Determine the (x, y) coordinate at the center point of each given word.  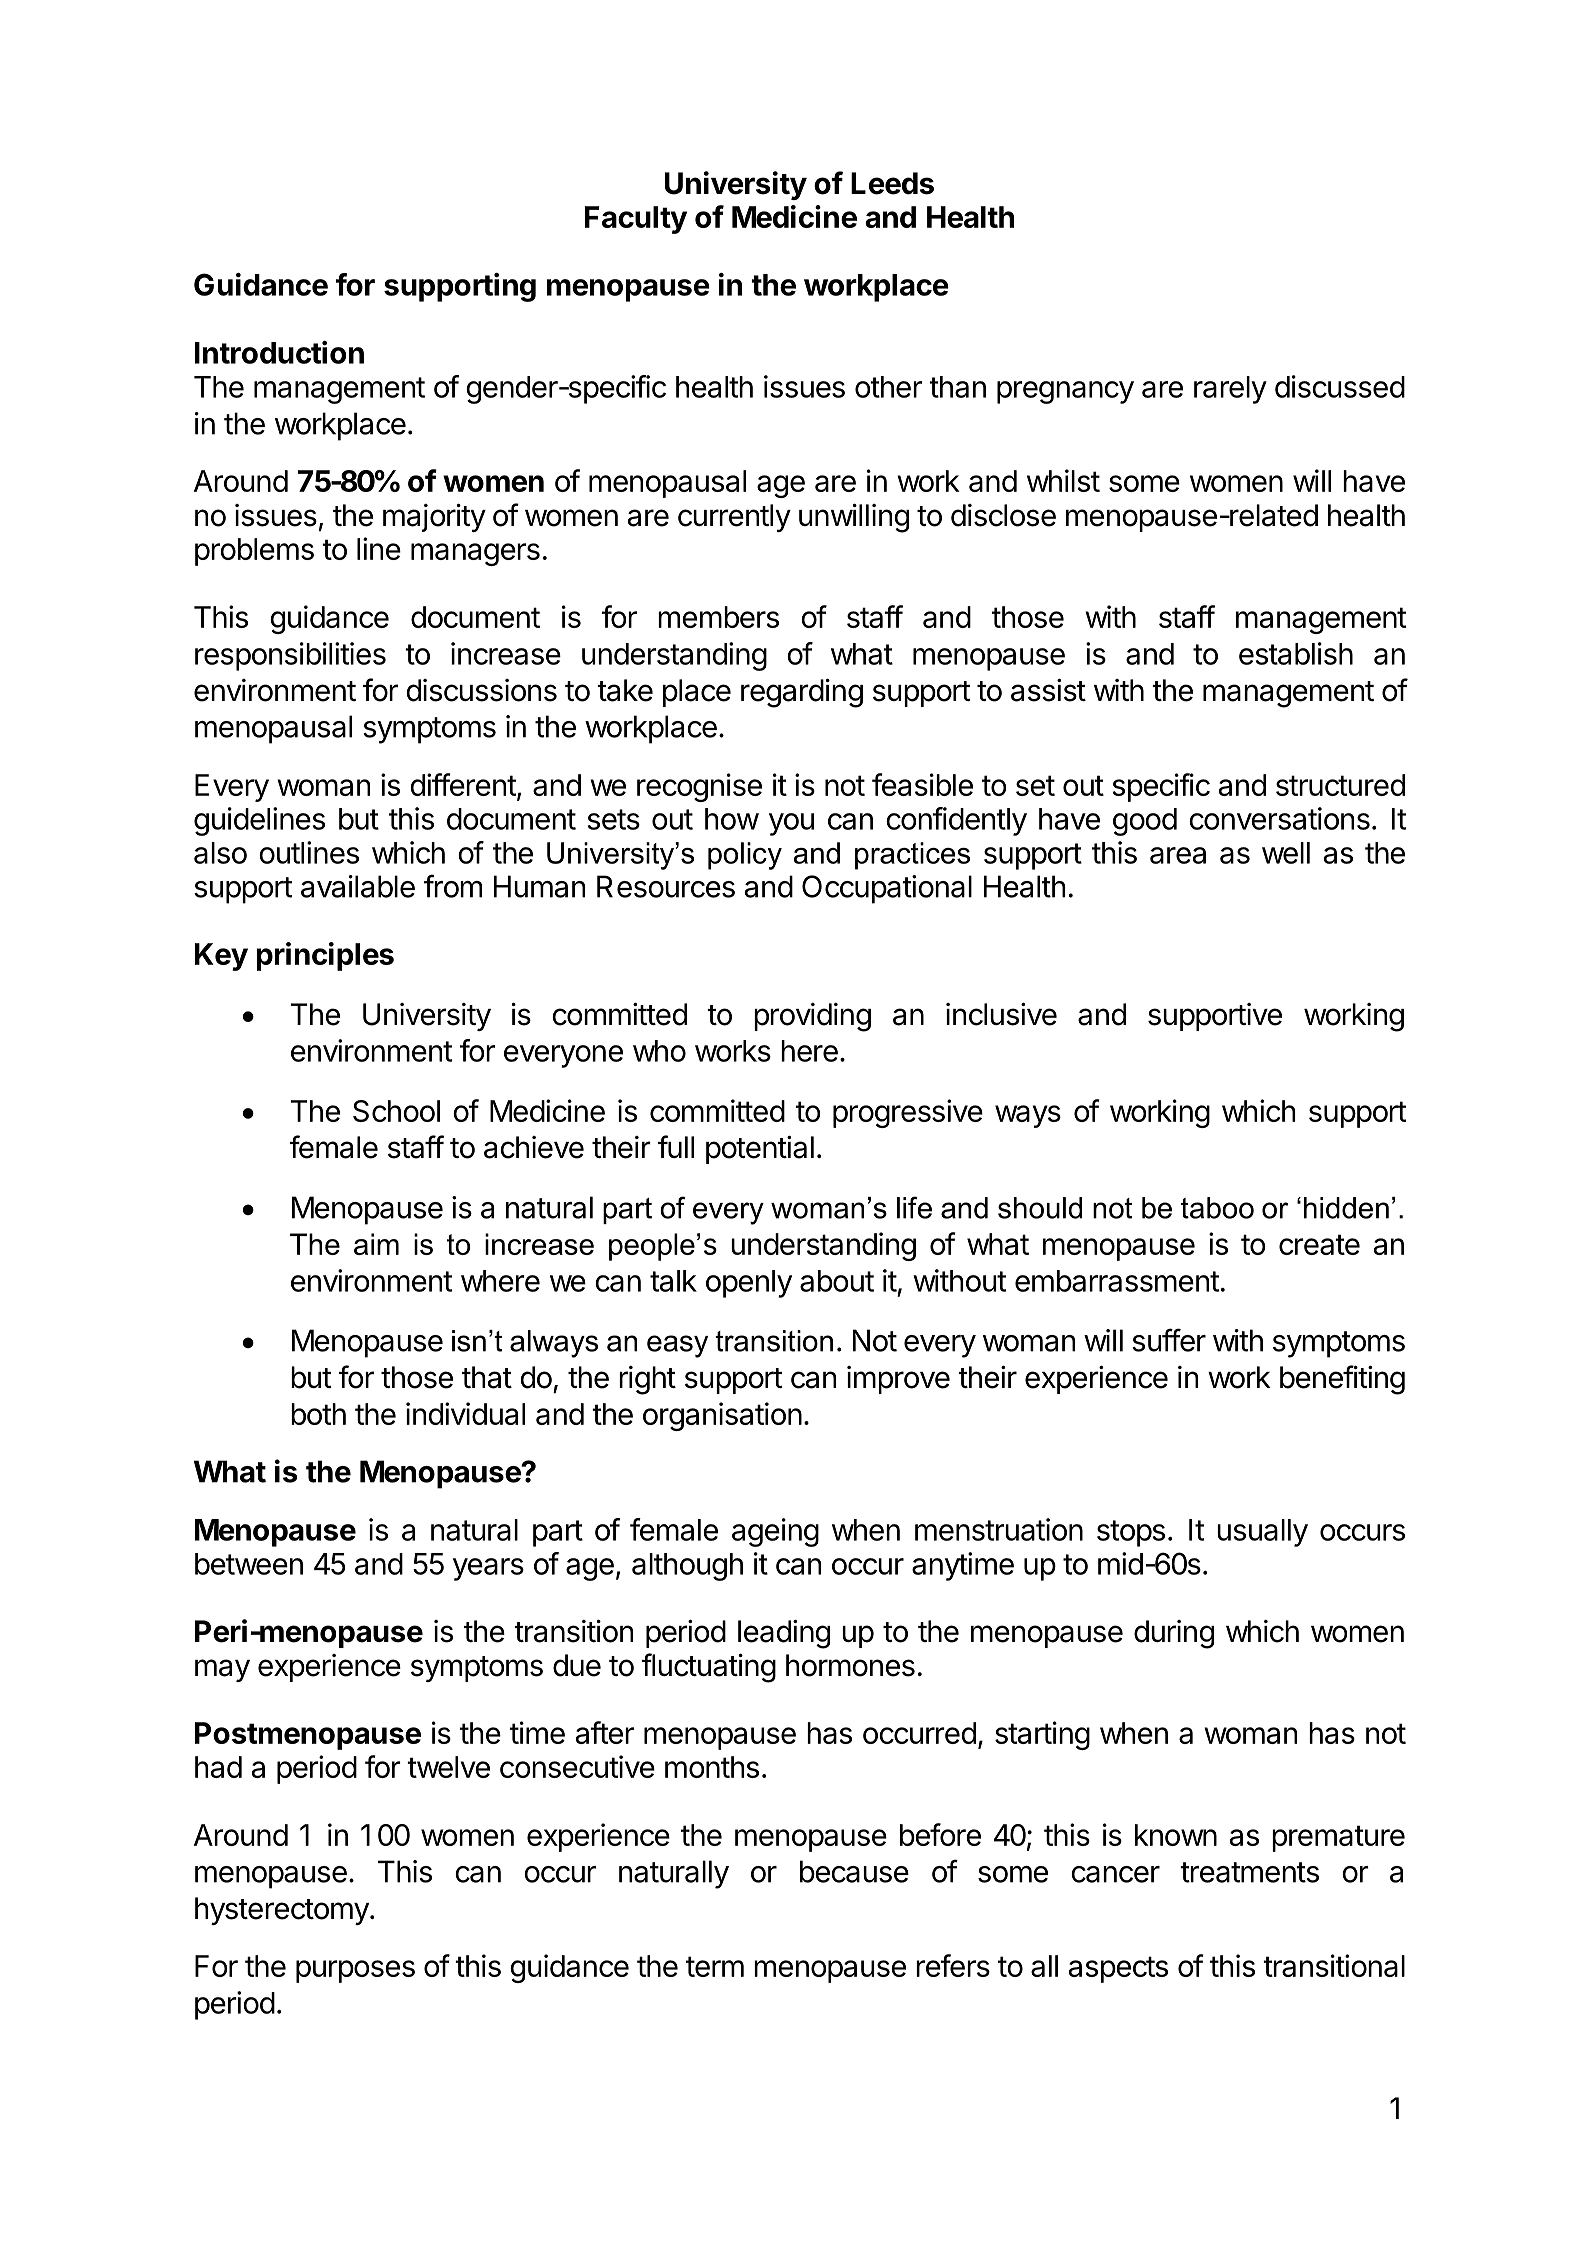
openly (749, 1284)
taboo (1217, 1208)
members (718, 617)
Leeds (892, 183)
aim (376, 1244)
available (358, 886)
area (1178, 855)
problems (254, 552)
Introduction (279, 352)
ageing (775, 1532)
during (1174, 1634)
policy (745, 856)
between (249, 1564)
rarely (1230, 390)
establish (1296, 653)
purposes (355, 1971)
